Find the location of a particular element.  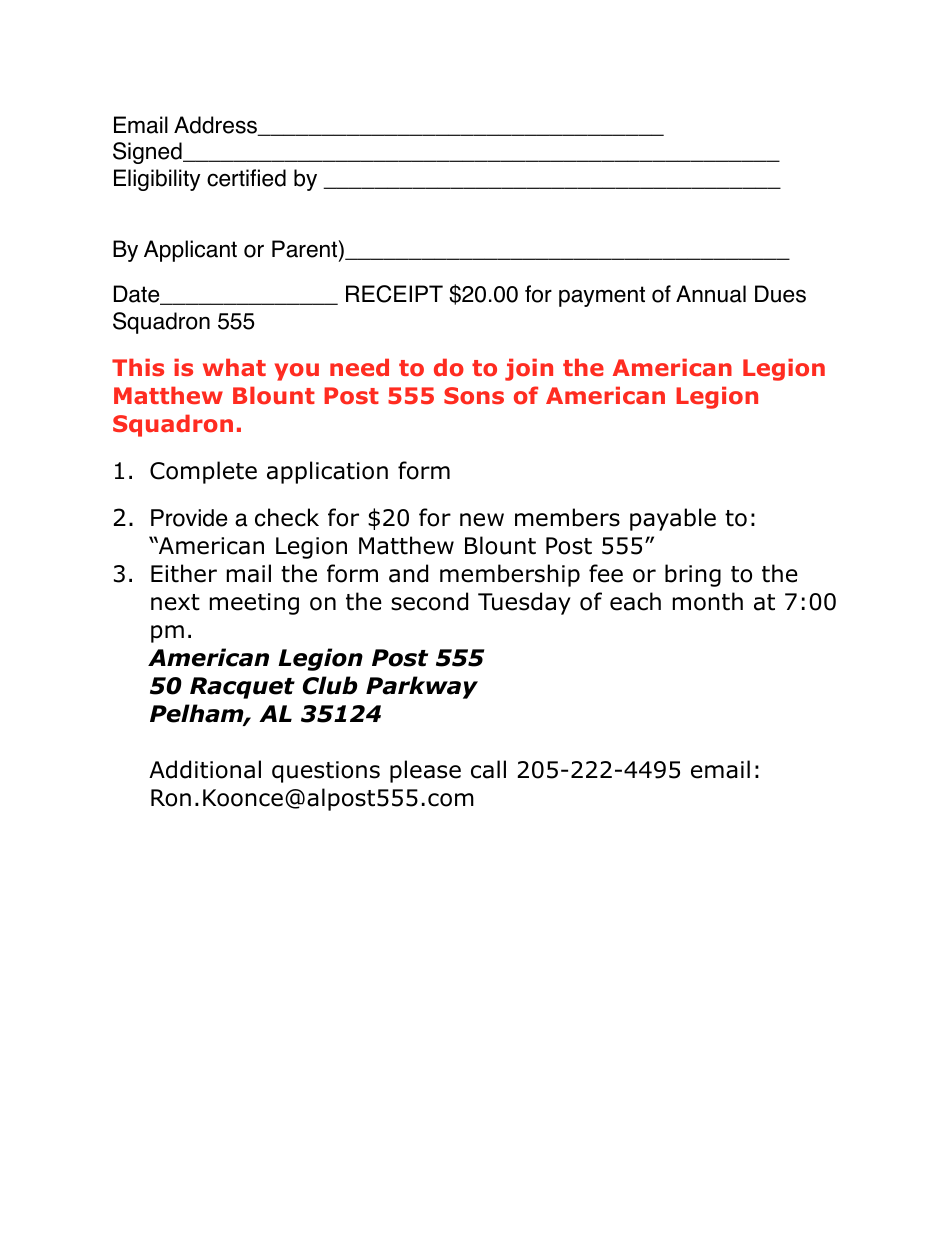

what is located at coordinates (234, 367).
